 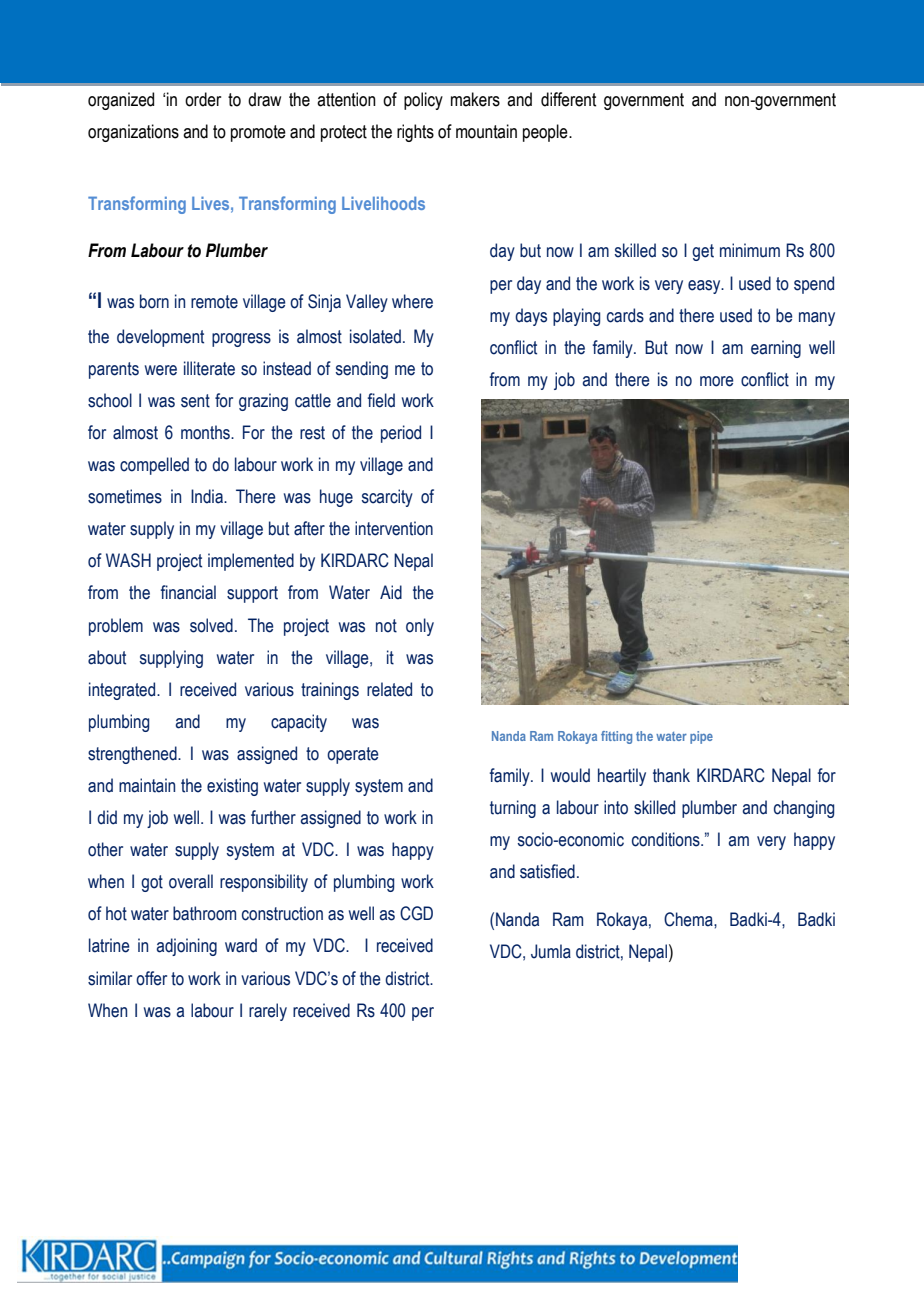 I want to click on pipe, so click(x=701, y=737).
